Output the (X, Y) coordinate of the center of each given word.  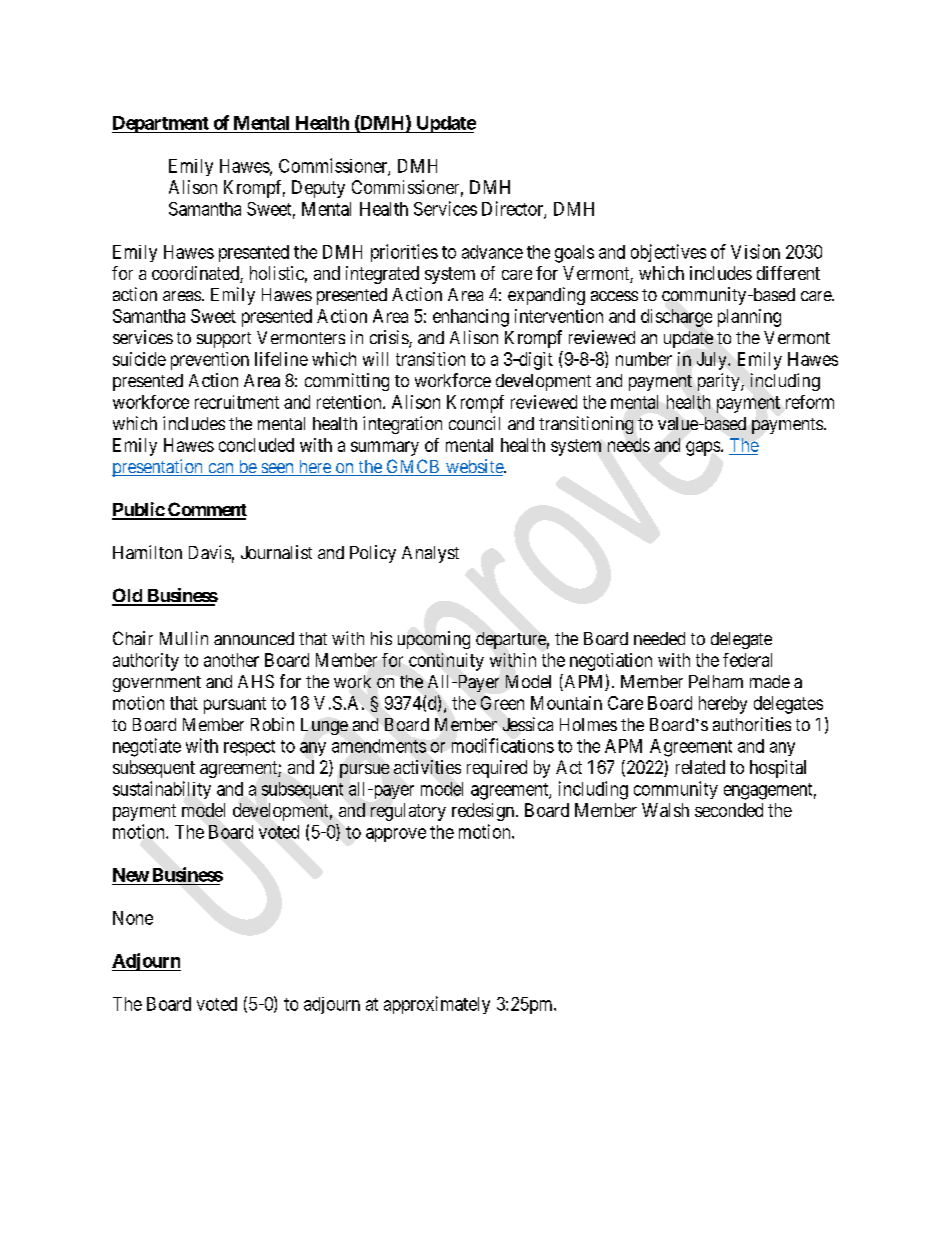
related (700, 767)
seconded (729, 810)
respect (249, 748)
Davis (210, 552)
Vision (755, 251)
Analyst (430, 554)
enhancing (471, 318)
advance (492, 252)
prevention (210, 361)
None (133, 918)
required (497, 769)
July (713, 361)
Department (161, 124)
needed (659, 638)
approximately (437, 1005)
